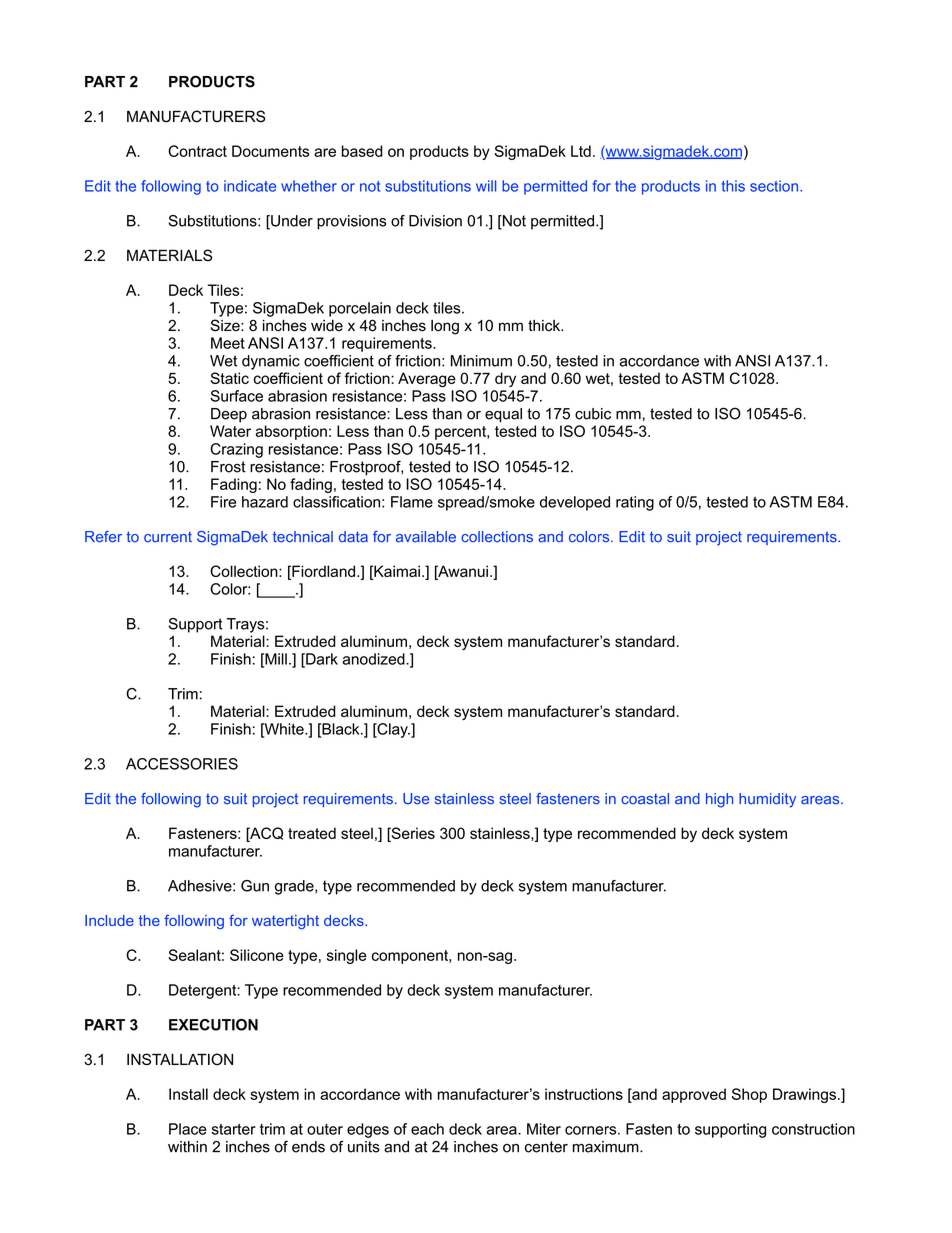 Image resolution: width=952 pixels, height=1233 pixels. I want to click on Contract, so click(197, 151).
